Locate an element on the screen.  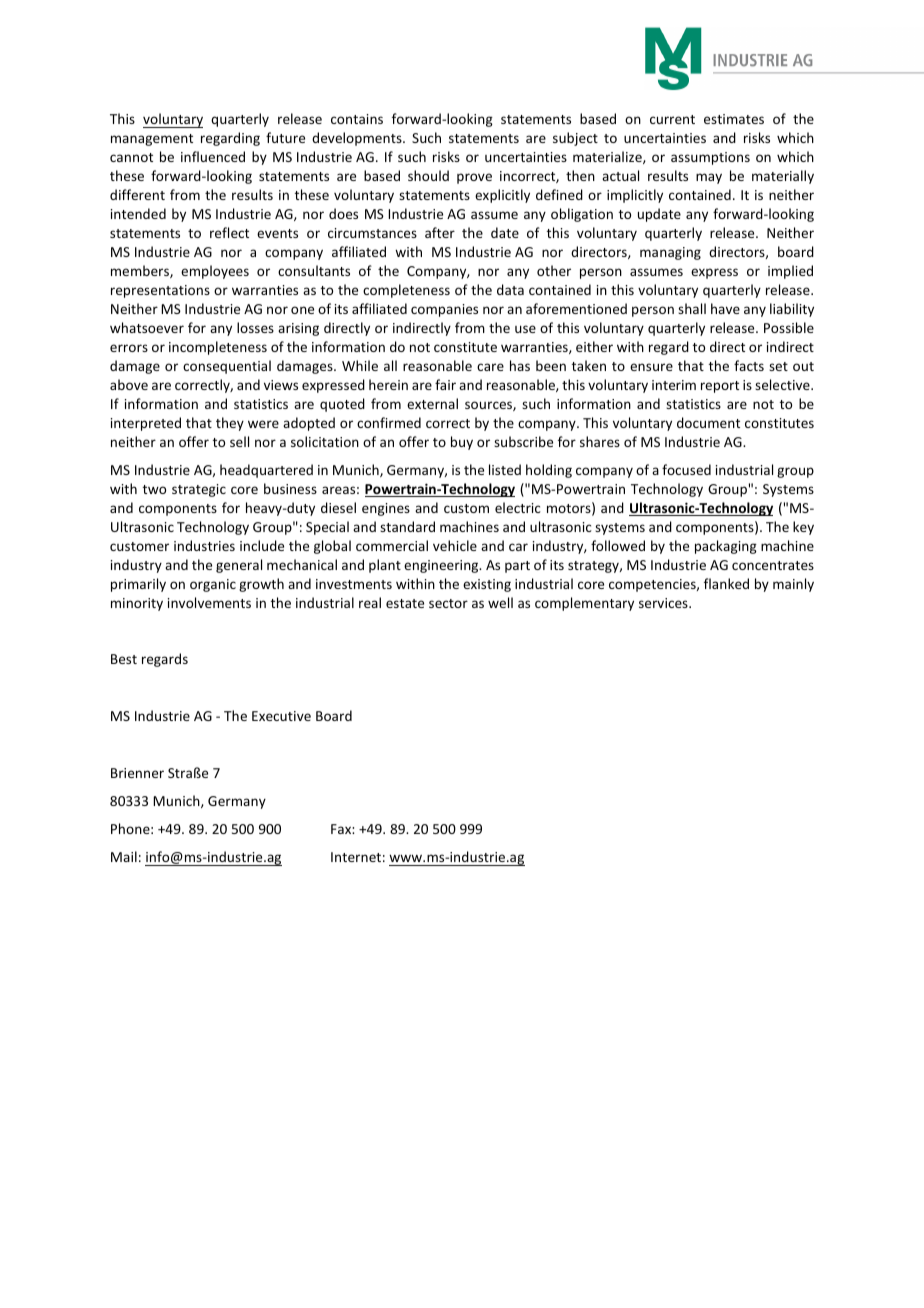
two is located at coordinates (154, 489).
